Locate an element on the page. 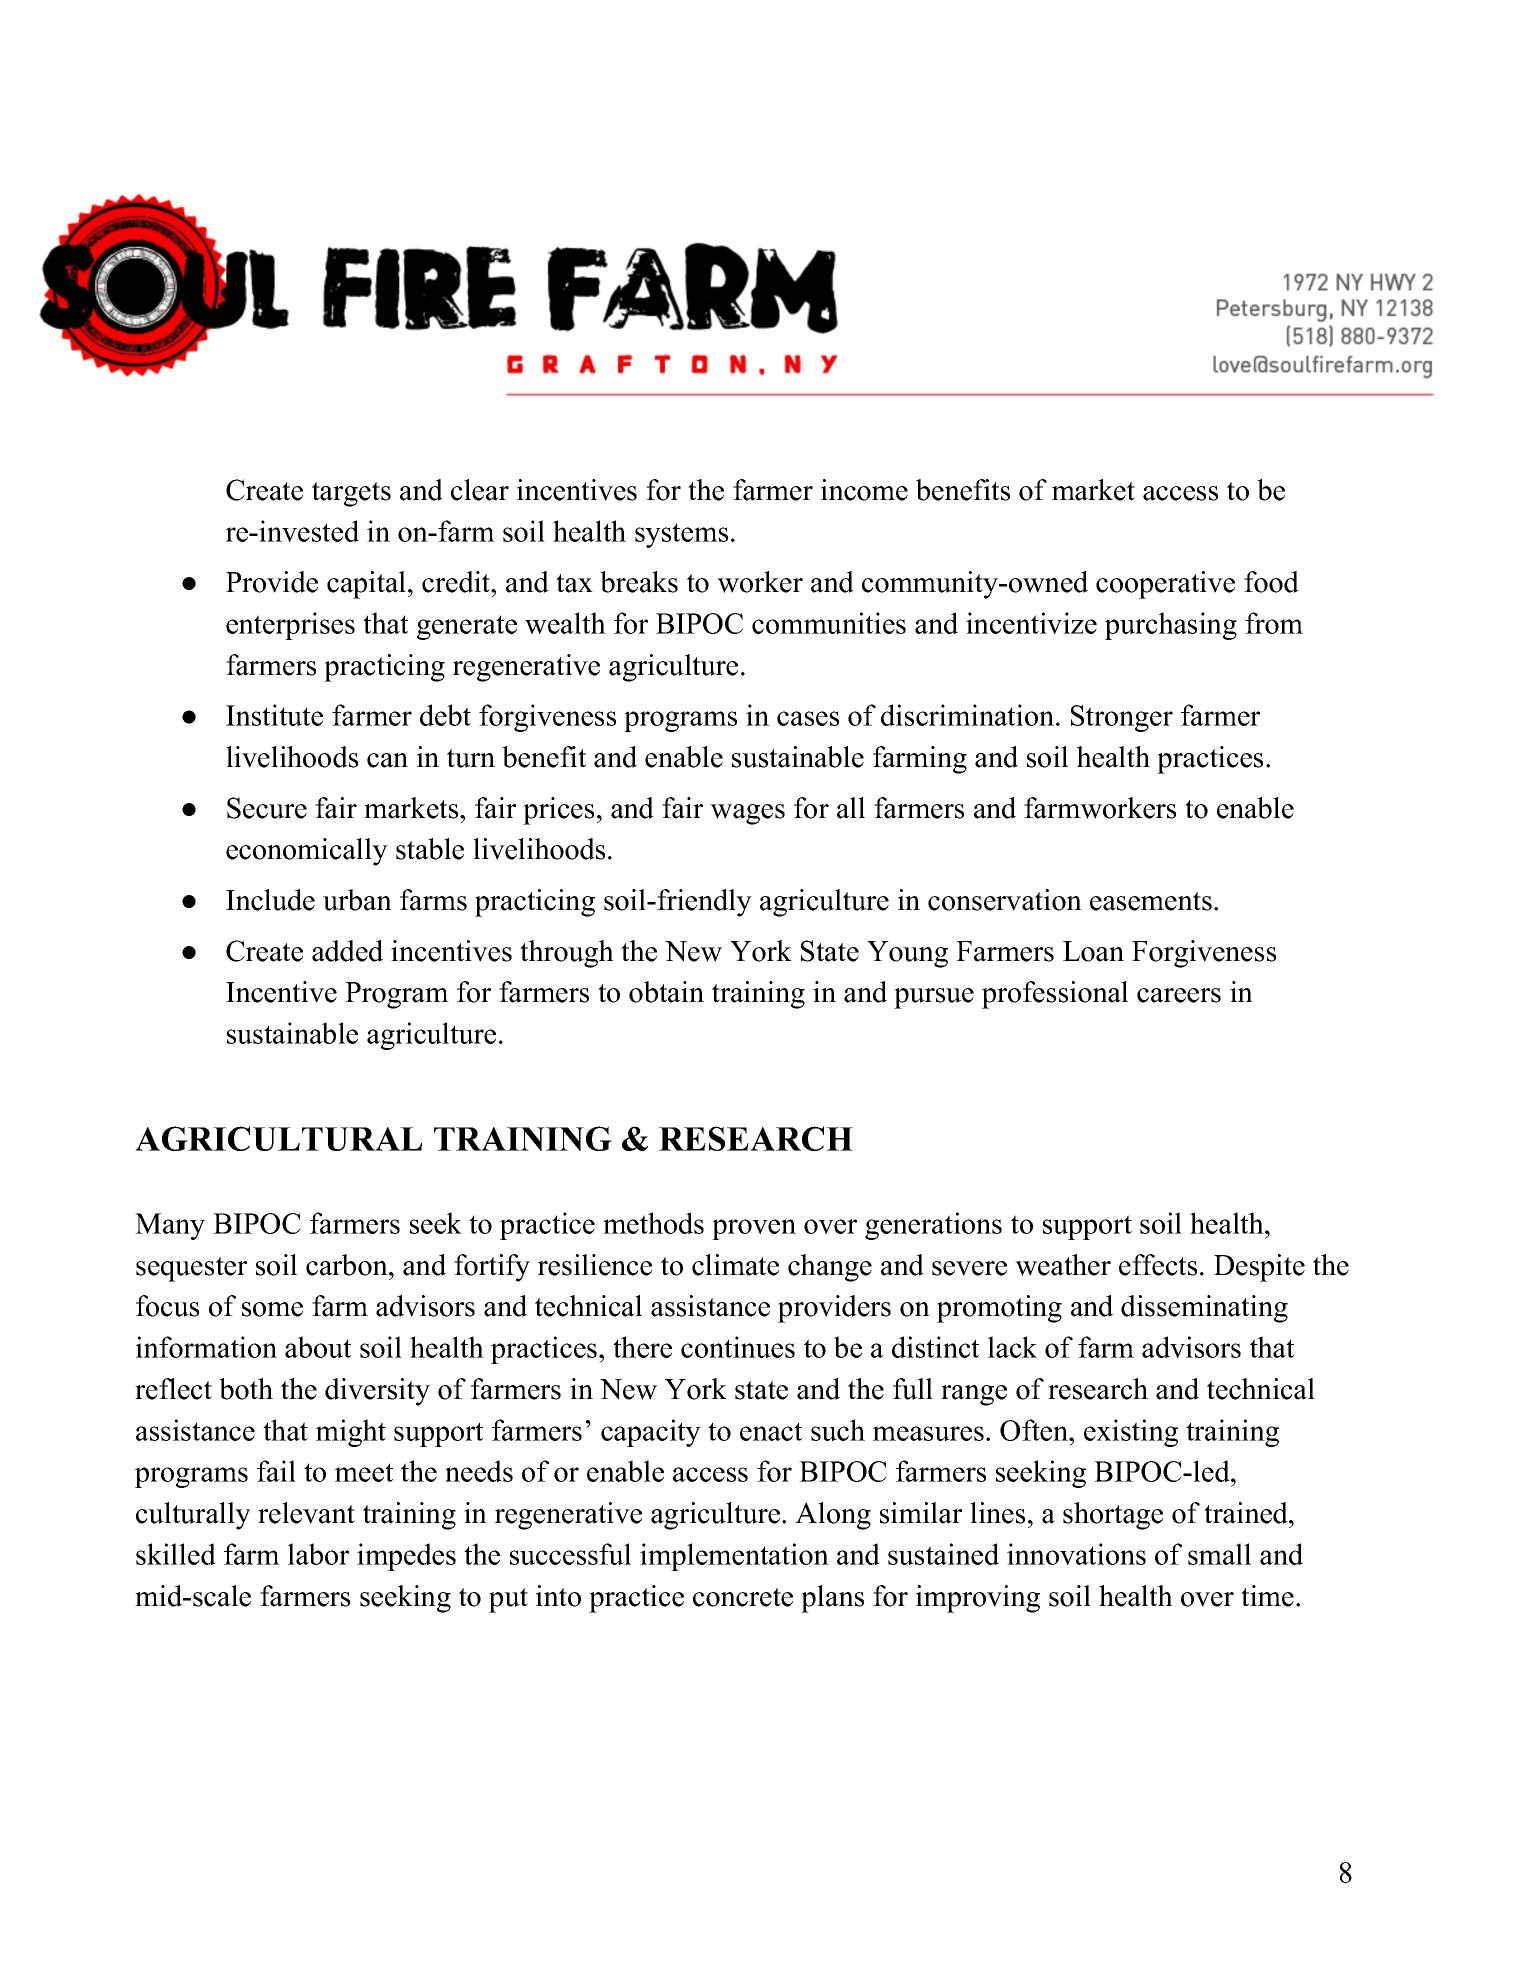 The image size is (1534, 1986). effects is located at coordinates (1158, 1265).
